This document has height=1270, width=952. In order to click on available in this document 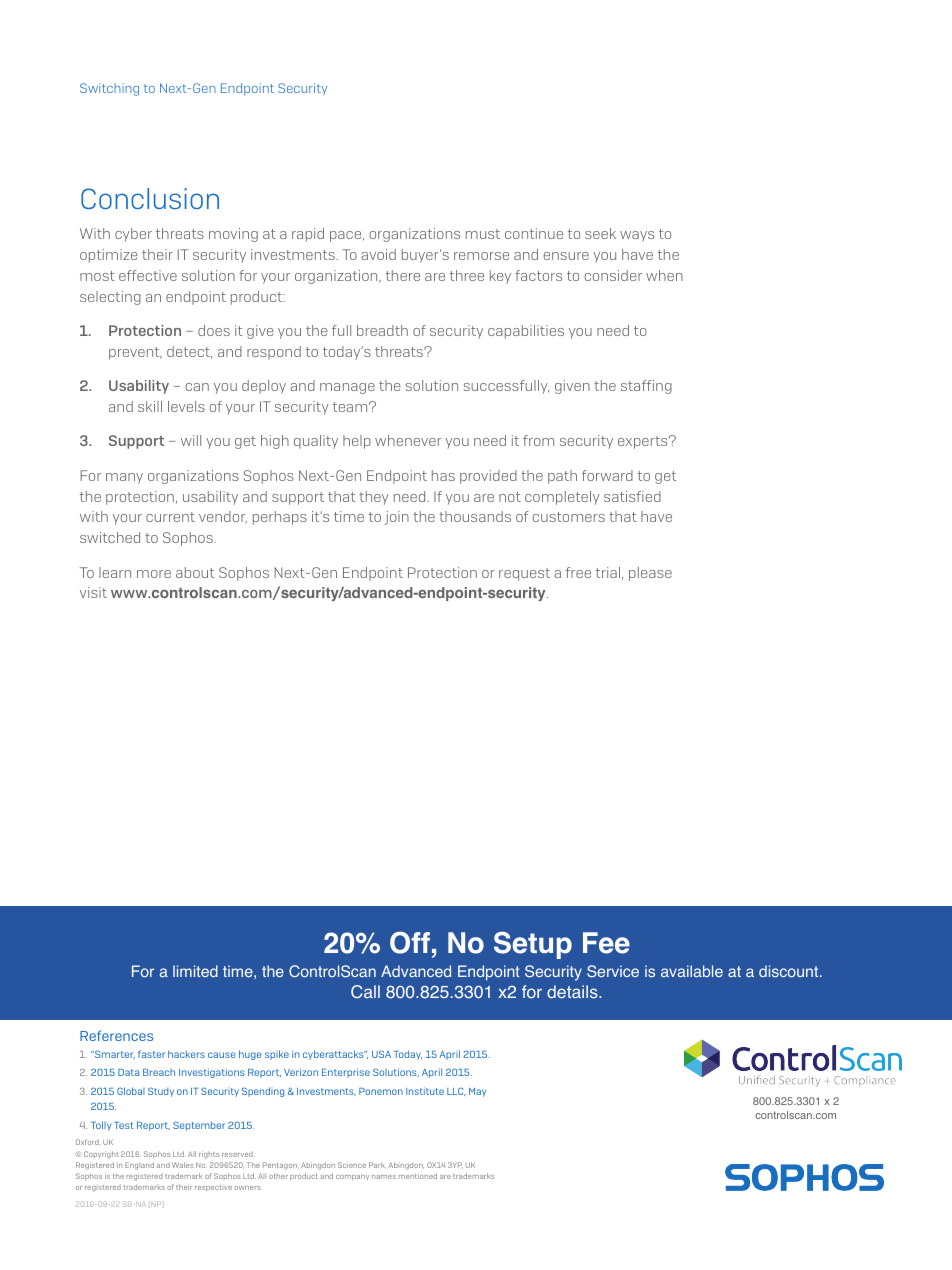, I will do `click(692, 971)`.
